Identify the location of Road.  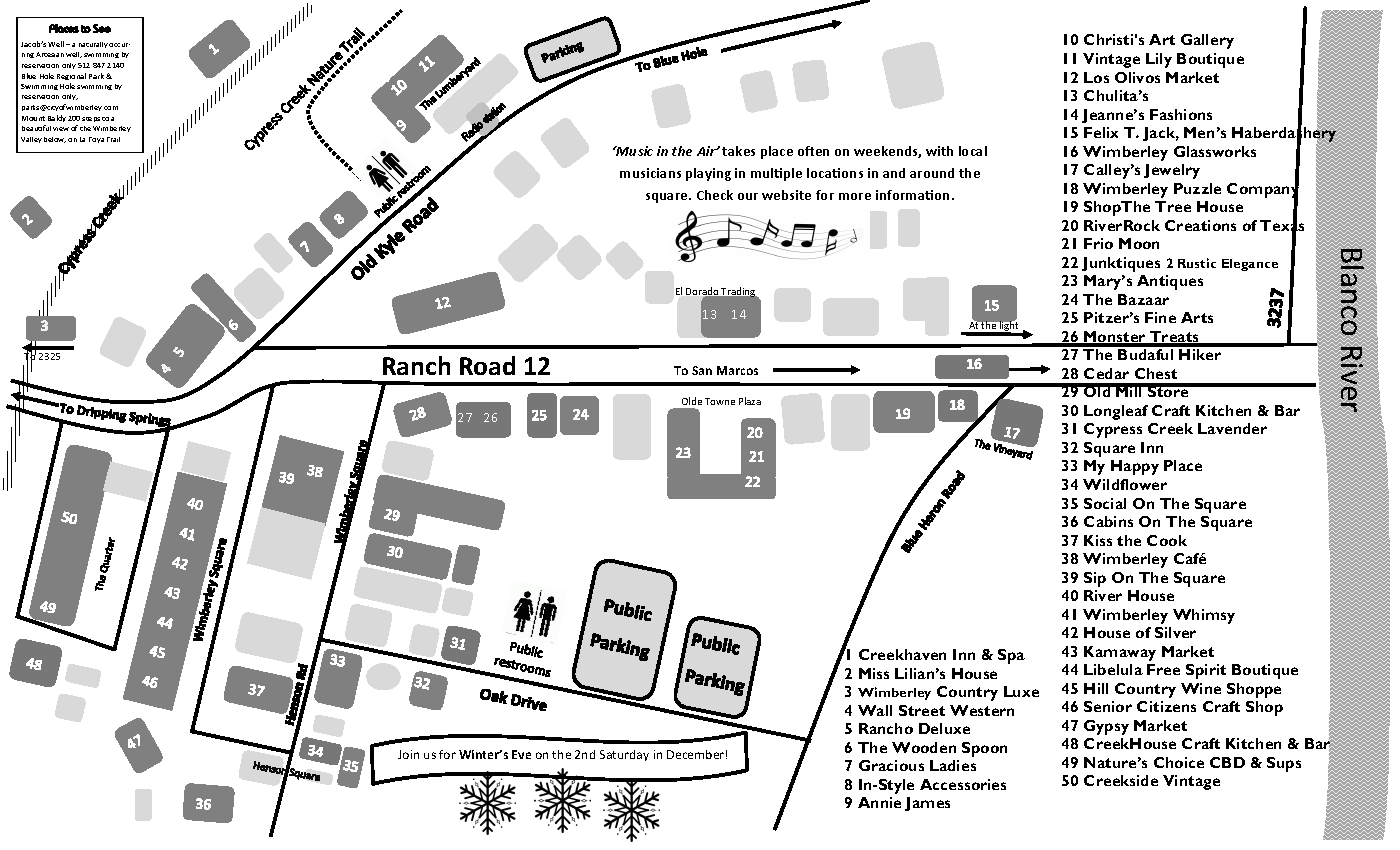
(487, 365).
